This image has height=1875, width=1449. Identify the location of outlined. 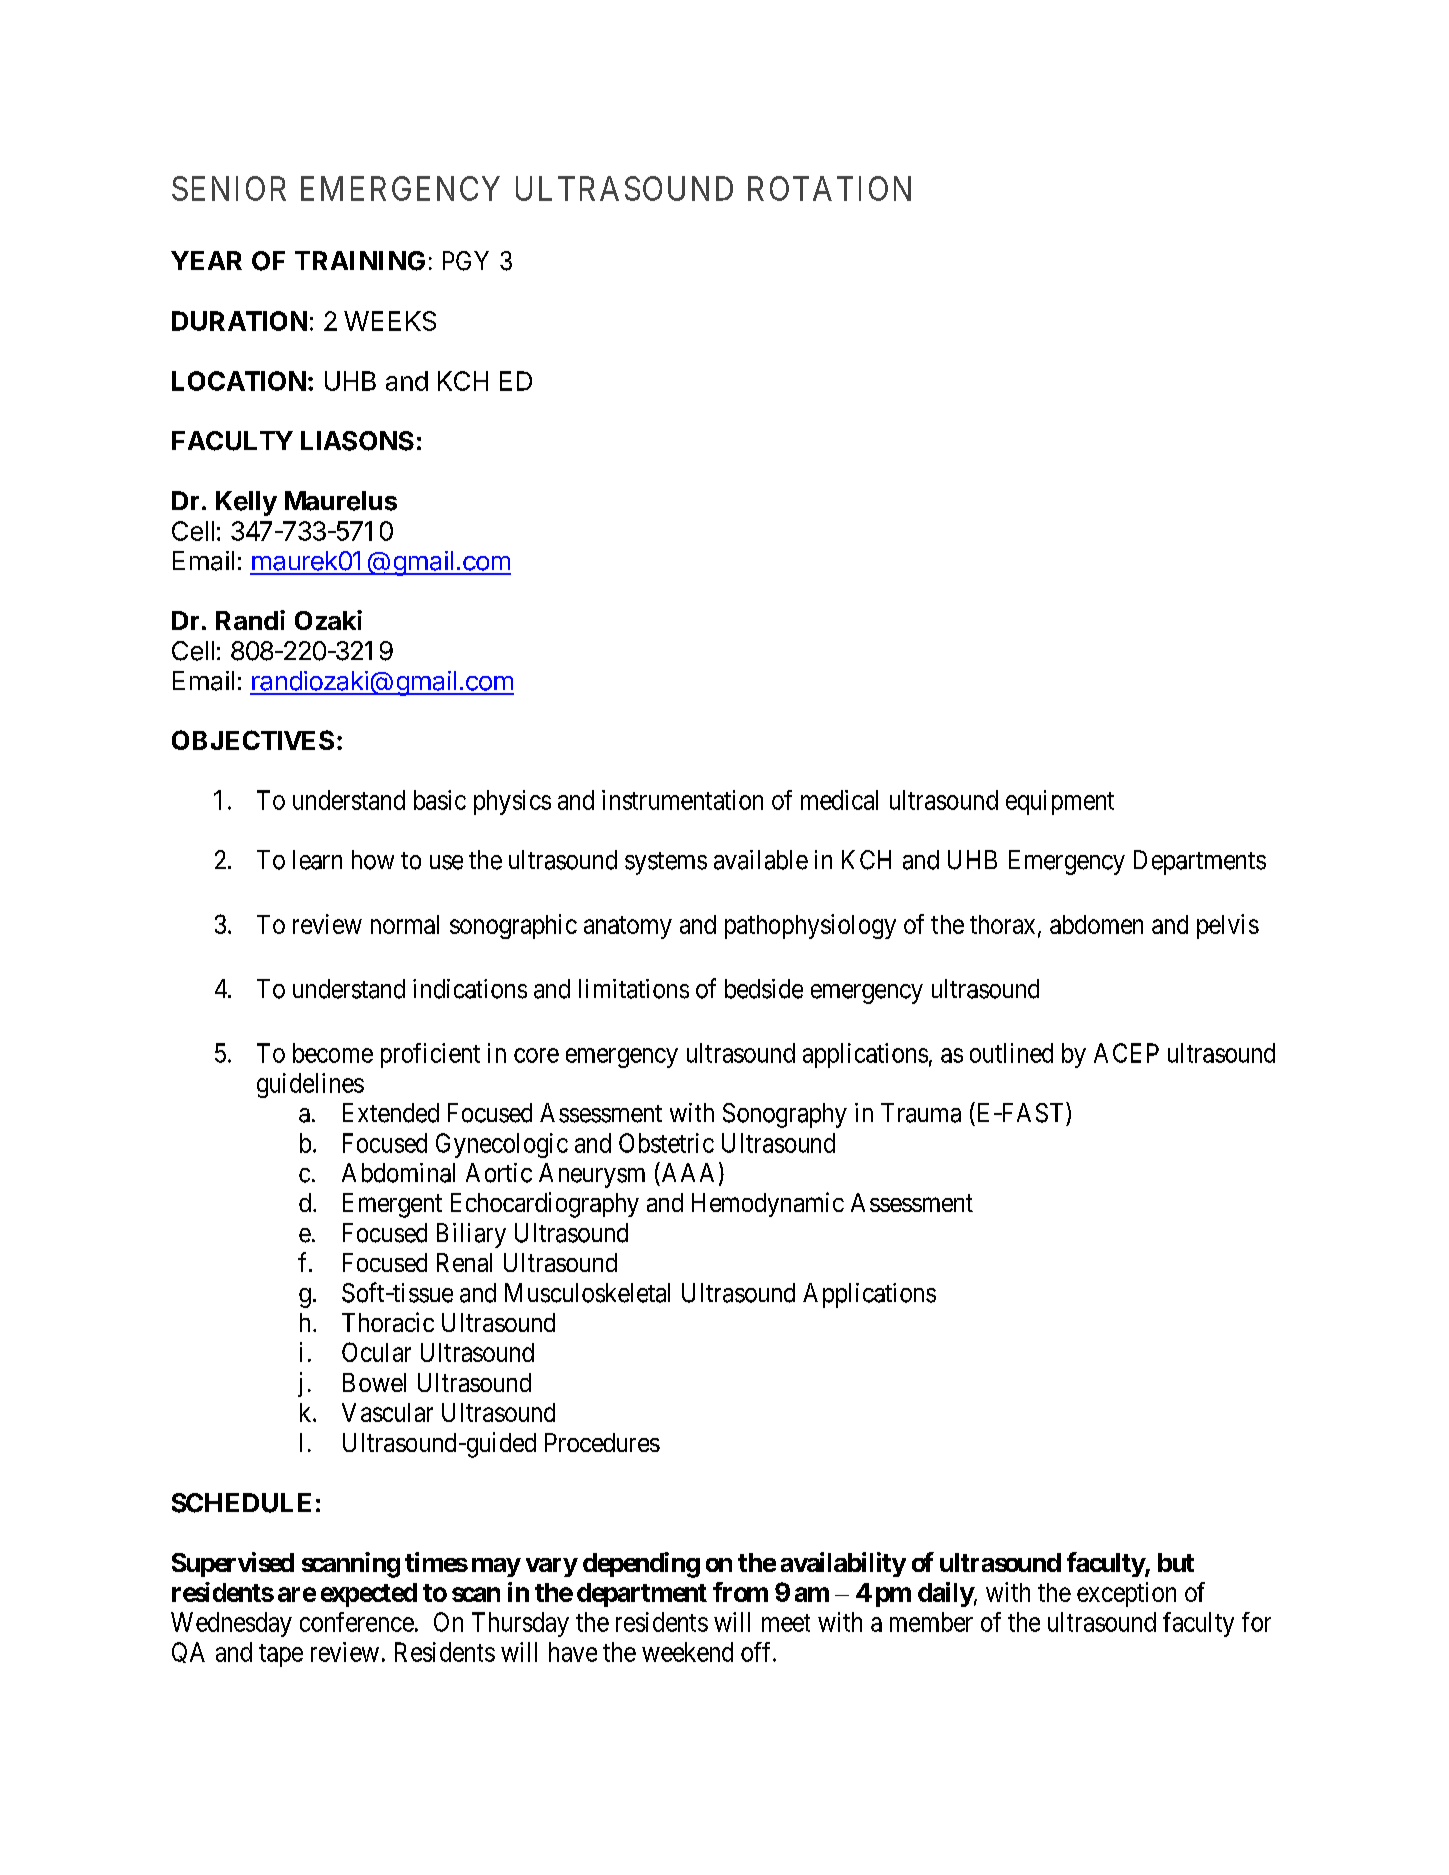
(1011, 1053).
